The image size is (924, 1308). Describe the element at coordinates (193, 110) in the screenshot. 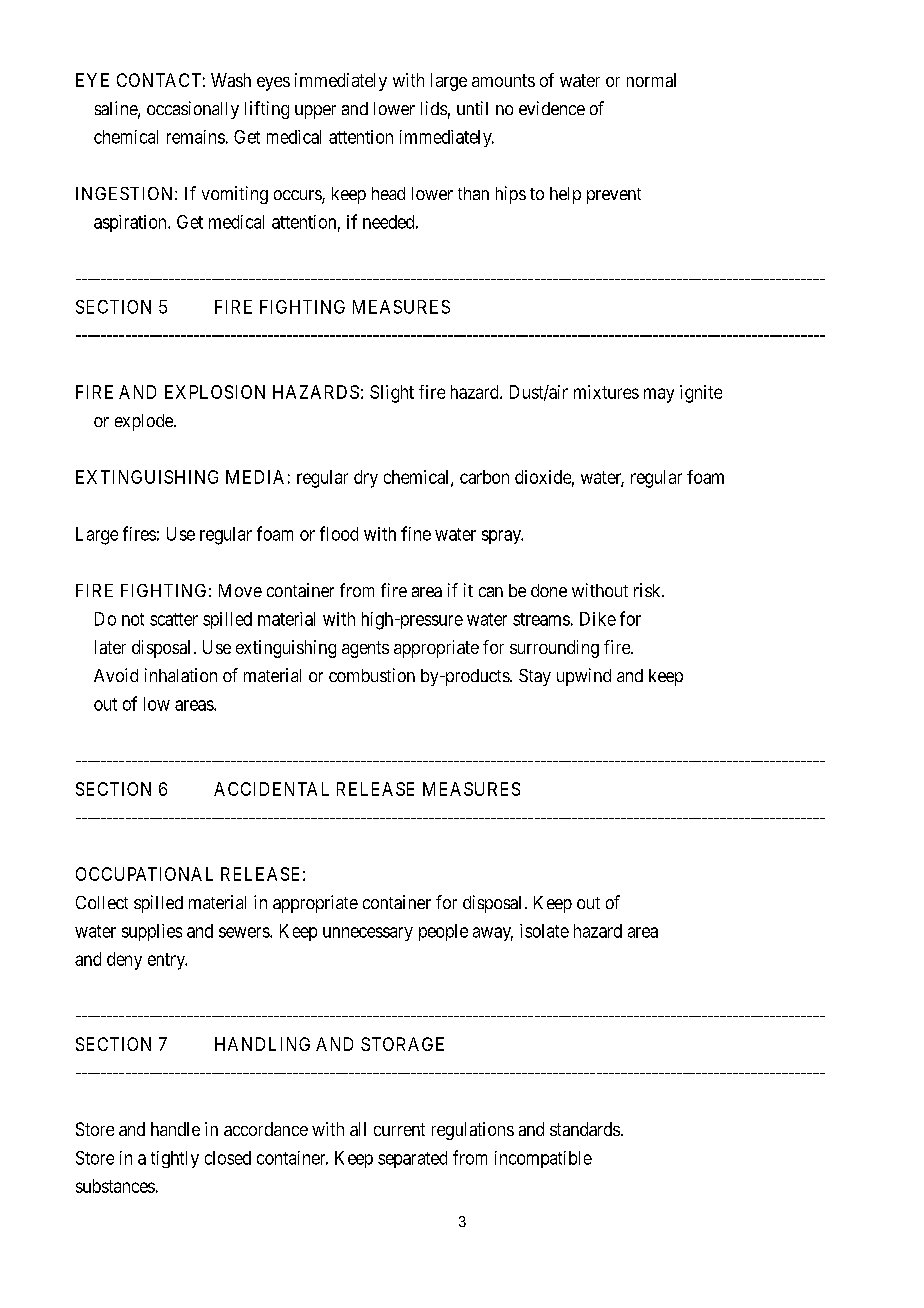

I see `occasionally` at that location.
